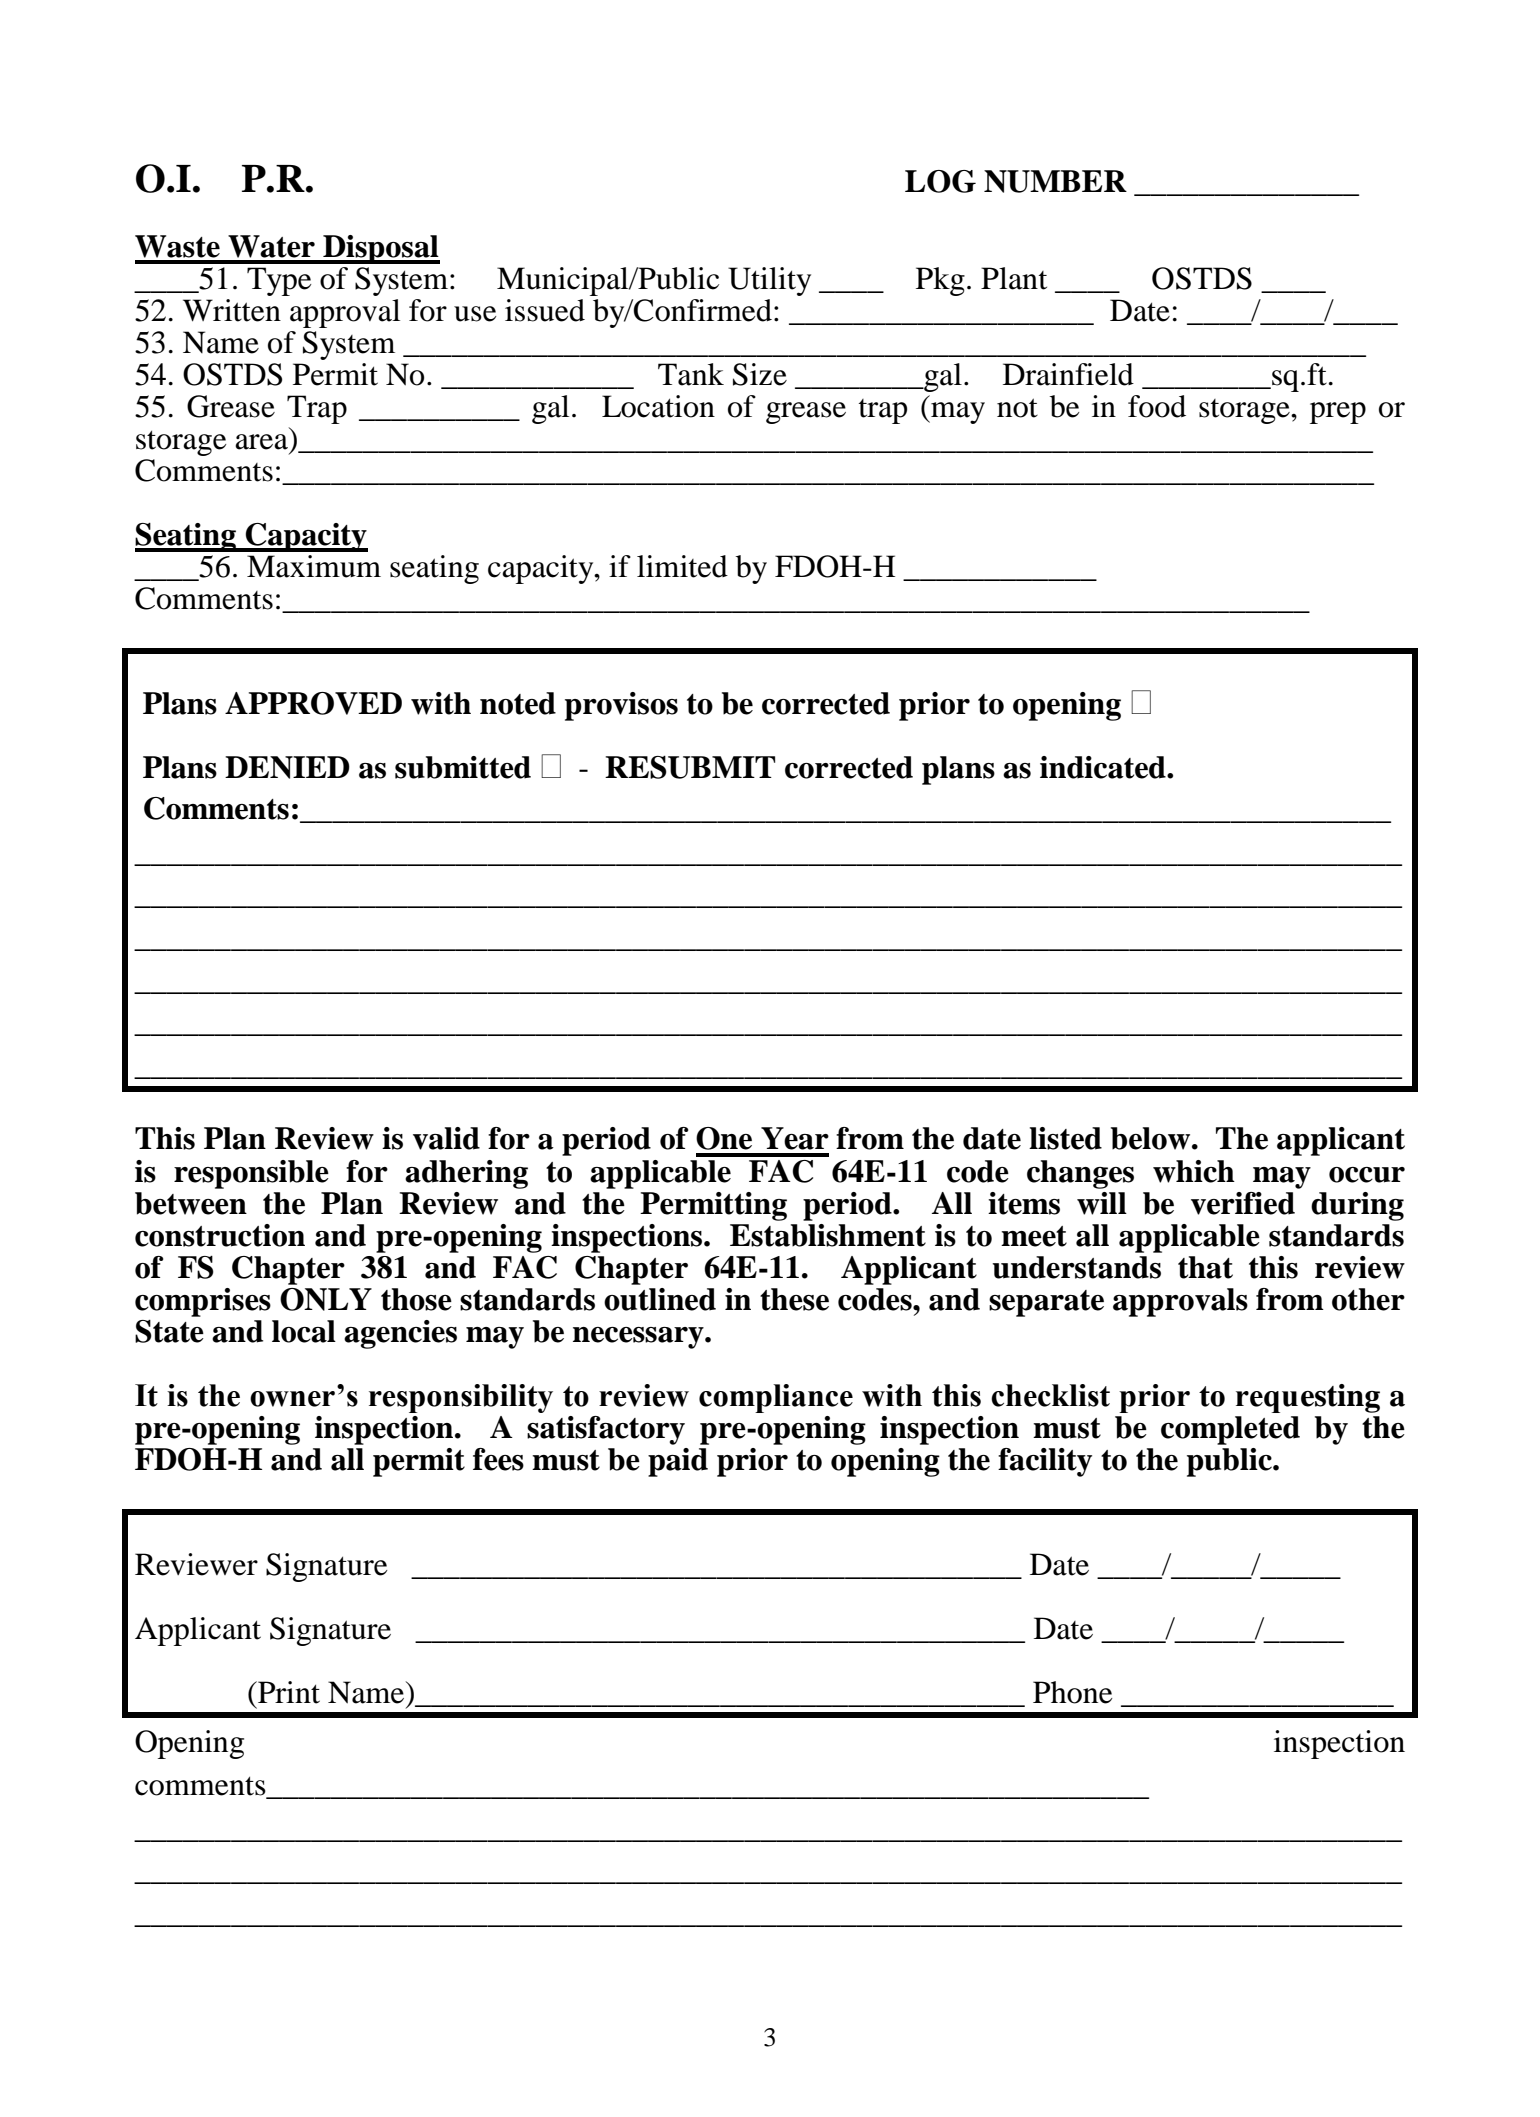 The width and height of the screenshot is (1540, 2117). What do you see at coordinates (1055, 181) in the screenshot?
I see `NUMBER` at bounding box center [1055, 181].
